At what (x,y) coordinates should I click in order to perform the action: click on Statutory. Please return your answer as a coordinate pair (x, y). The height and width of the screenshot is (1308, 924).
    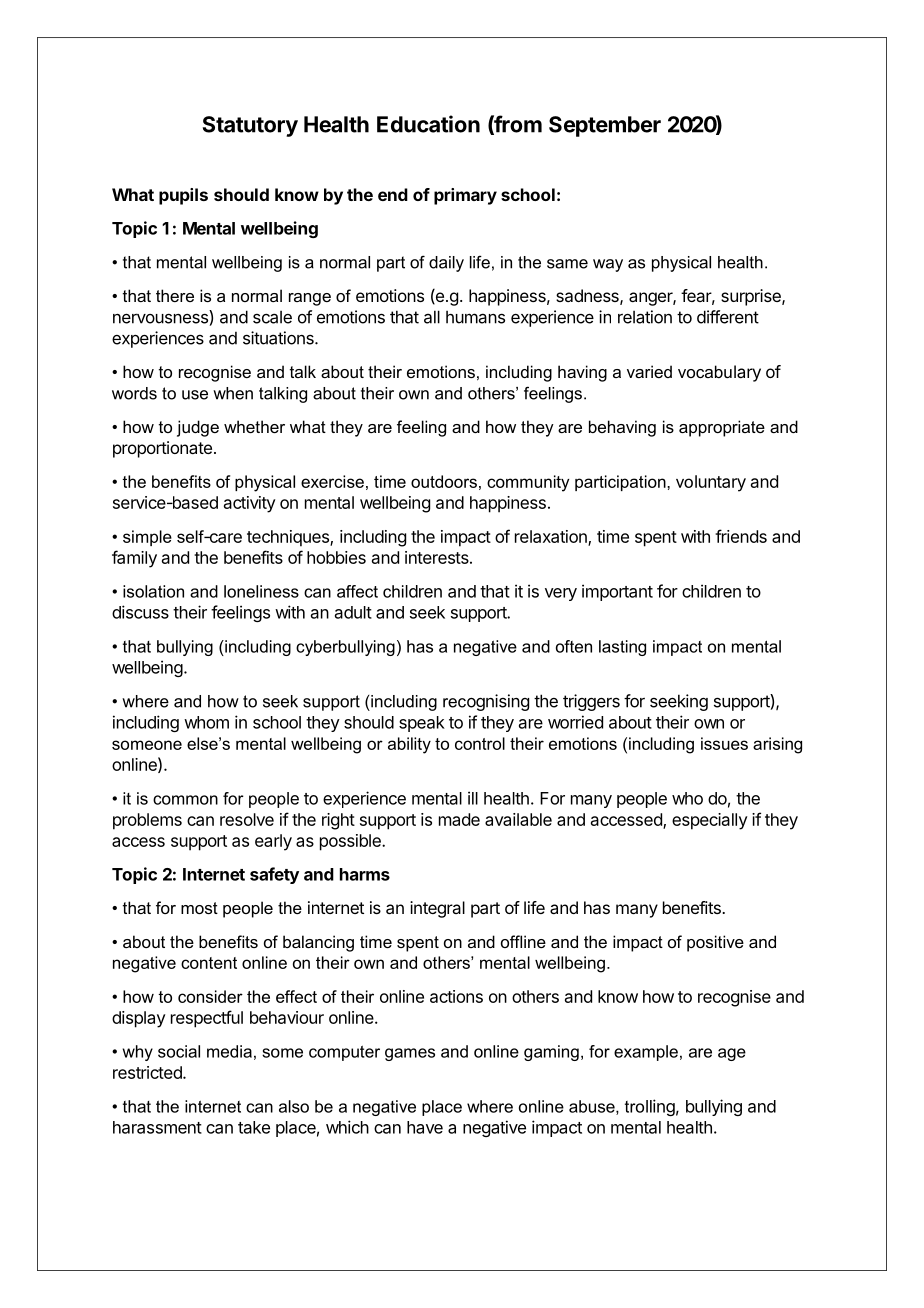
    Looking at the image, I should click on (250, 126).
